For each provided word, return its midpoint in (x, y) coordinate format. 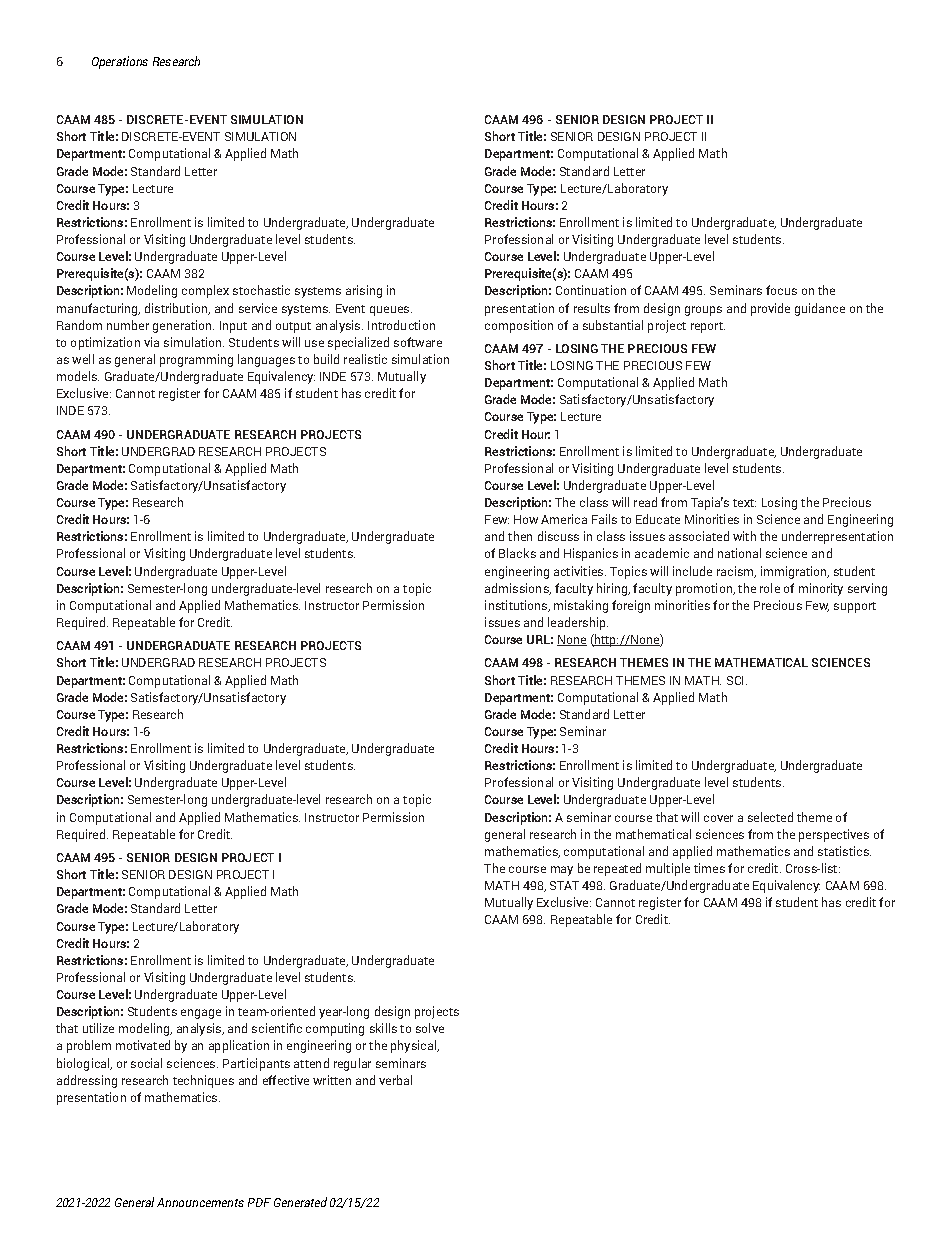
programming (196, 360)
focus (781, 290)
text (744, 503)
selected (770, 817)
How (526, 519)
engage (201, 1014)
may (562, 871)
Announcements (200, 1202)
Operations (120, 62)
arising (364, 291)
